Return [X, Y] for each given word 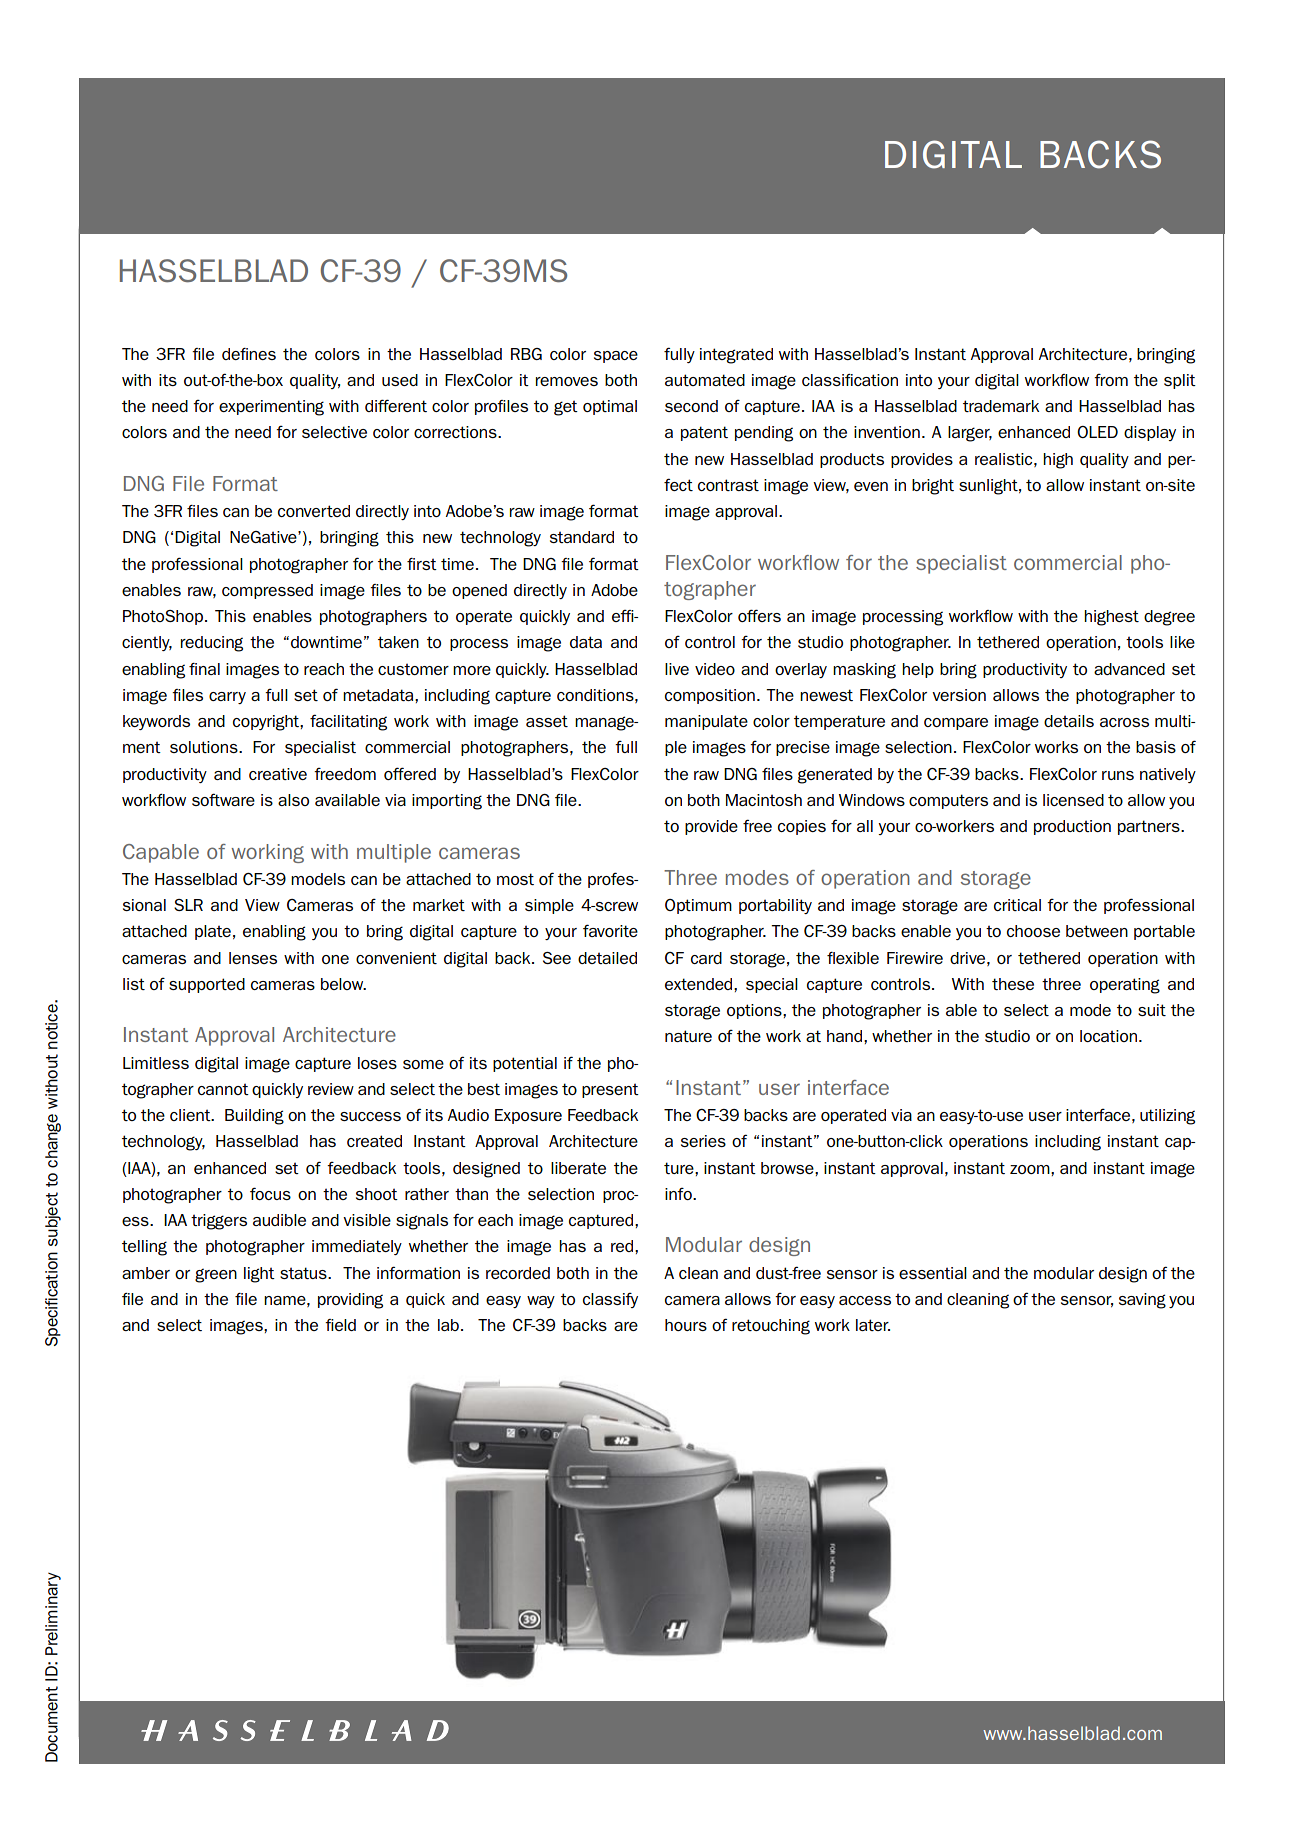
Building [254, 1117]
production [1072, 827]
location [1108, 1036]
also [293, 800]
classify [610, 1300]
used [400, 380]
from [1111, 380]
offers [759, 615]
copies [802, 827]
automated [705, 380]
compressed [267, 591]
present [610, 1090]
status [304, 1273]
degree [1169, 618]
